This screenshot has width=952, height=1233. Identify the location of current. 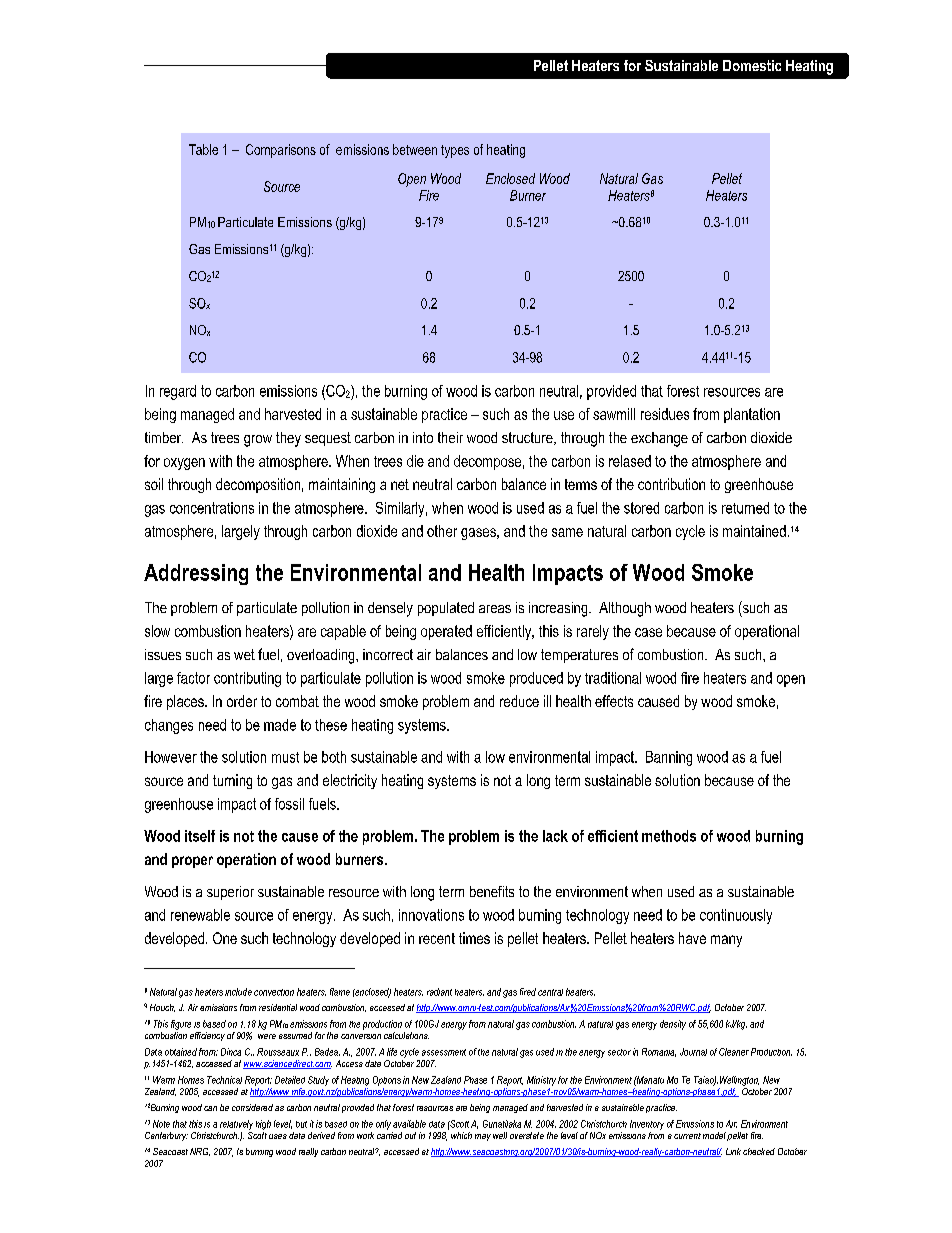
(687, 1136).
